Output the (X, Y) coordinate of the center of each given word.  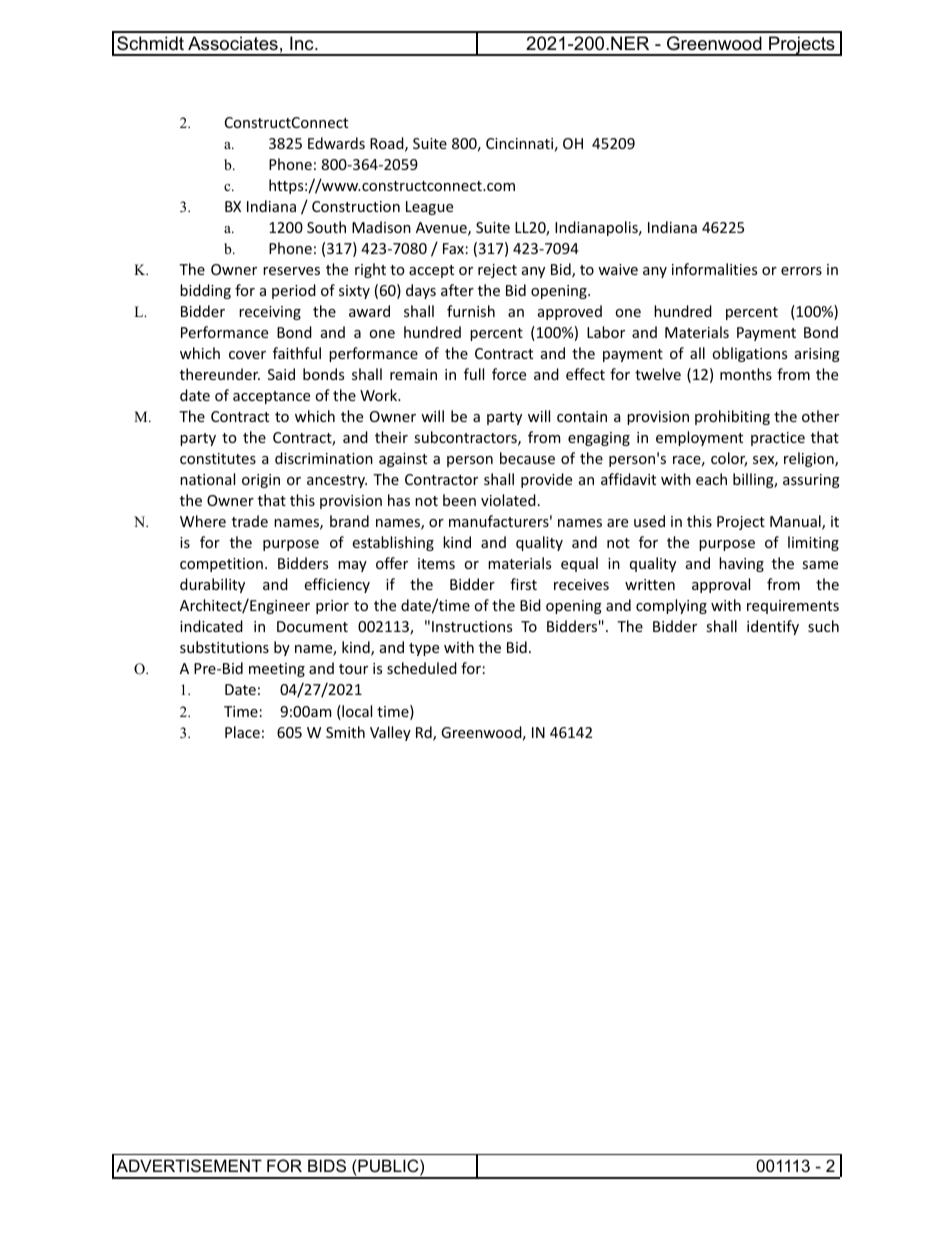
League (429, 208)
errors (801, 271)
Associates (233, 43)
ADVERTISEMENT (189, 1165)
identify (773, 627)
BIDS (327, 1165)
